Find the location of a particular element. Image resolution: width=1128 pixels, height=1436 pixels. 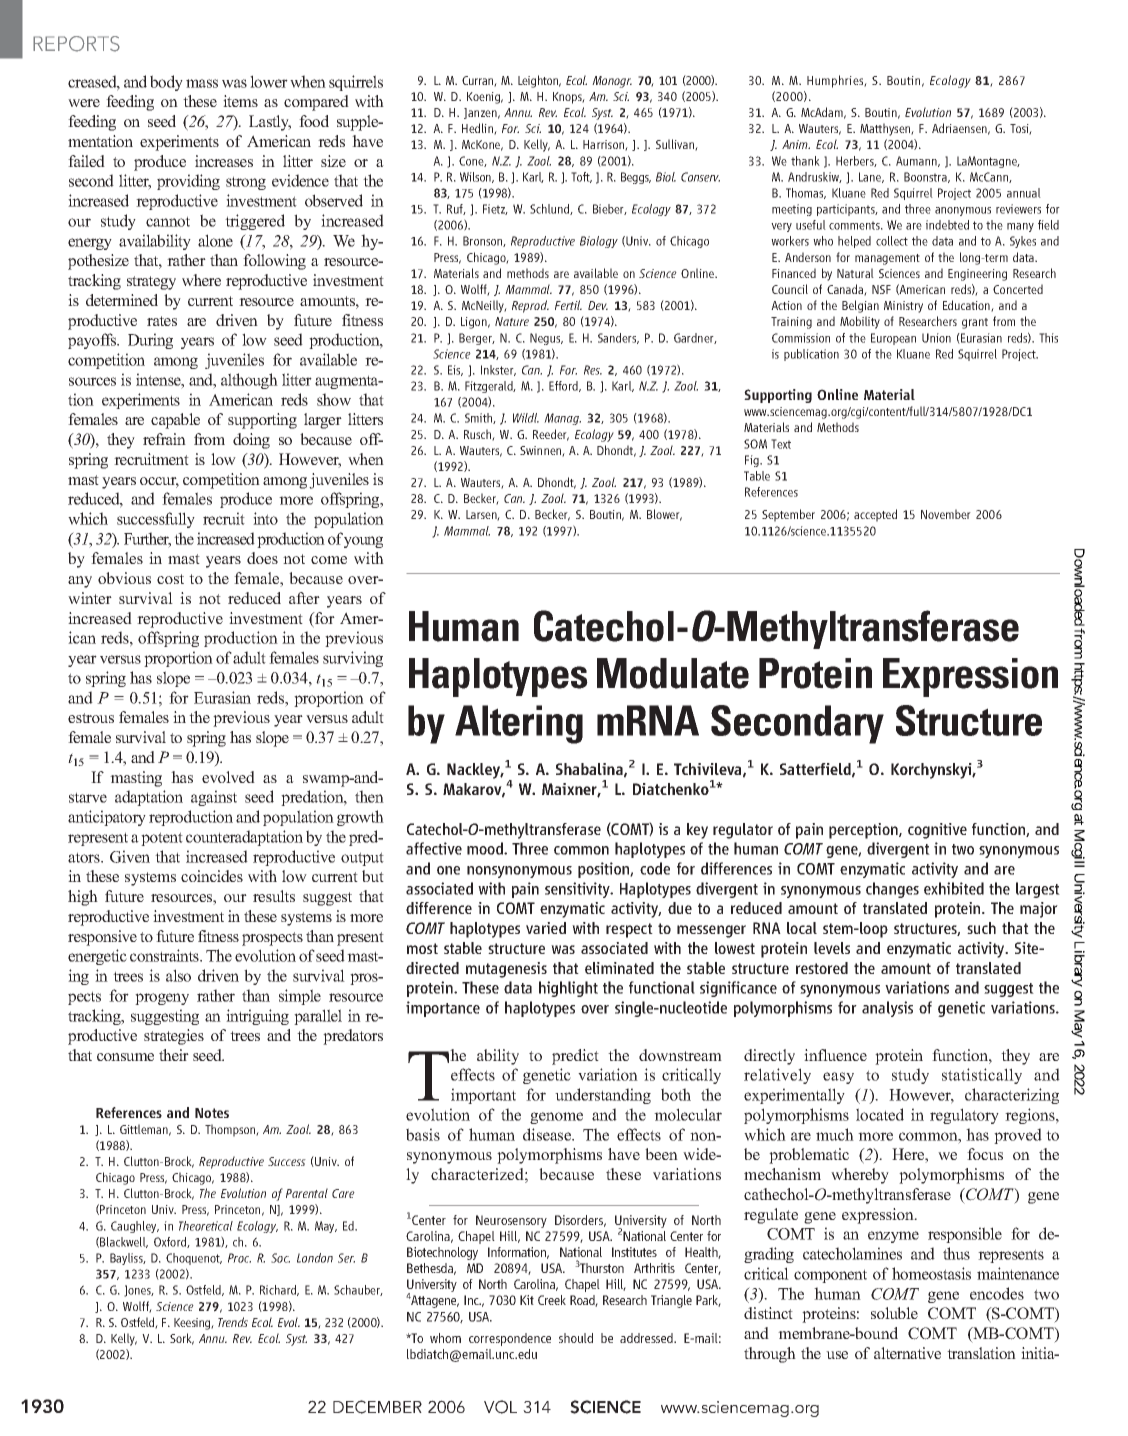

Union is located at coordinates (936, 338).
